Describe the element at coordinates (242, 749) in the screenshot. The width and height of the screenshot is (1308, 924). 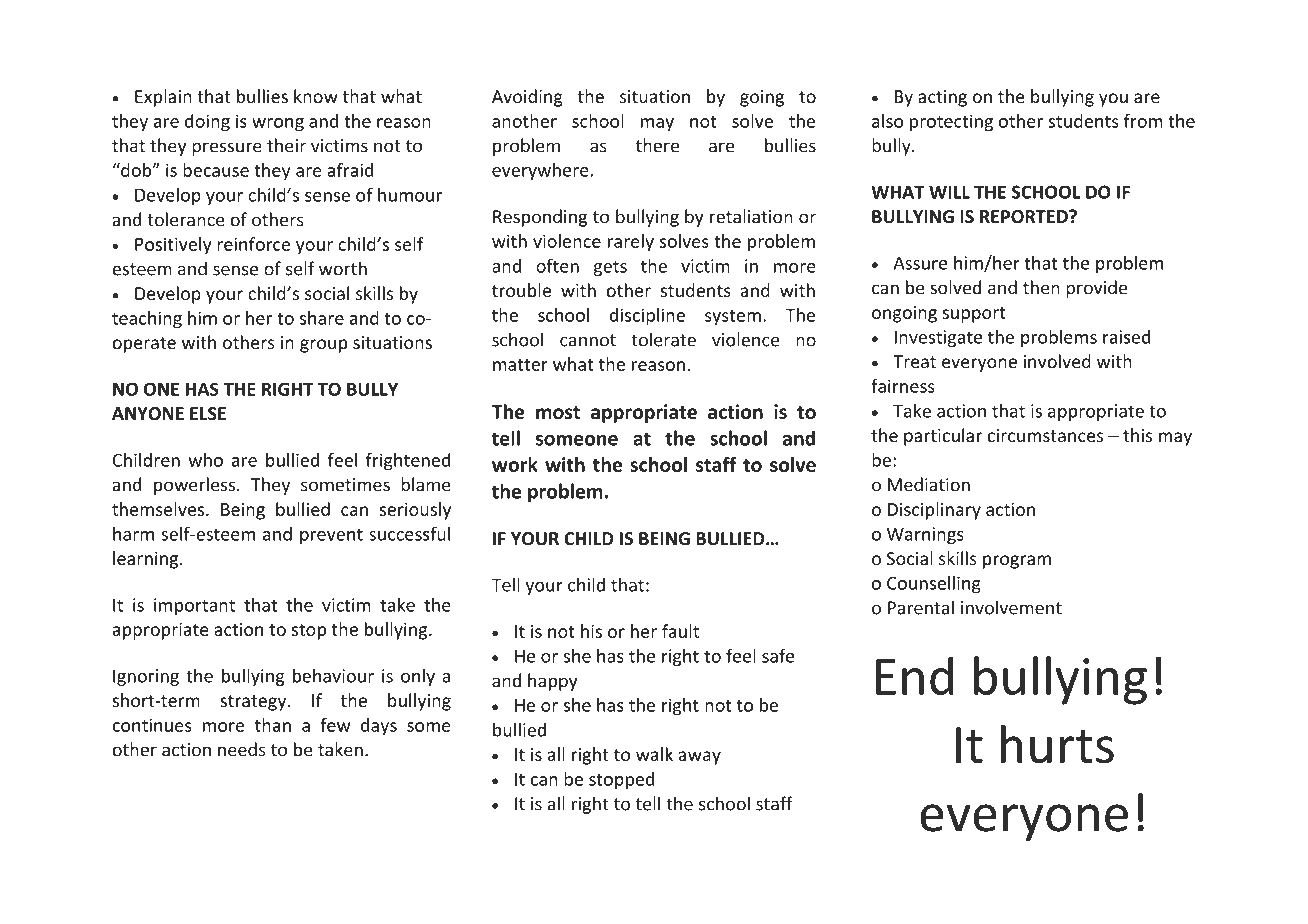
I see `needs` at that location.
